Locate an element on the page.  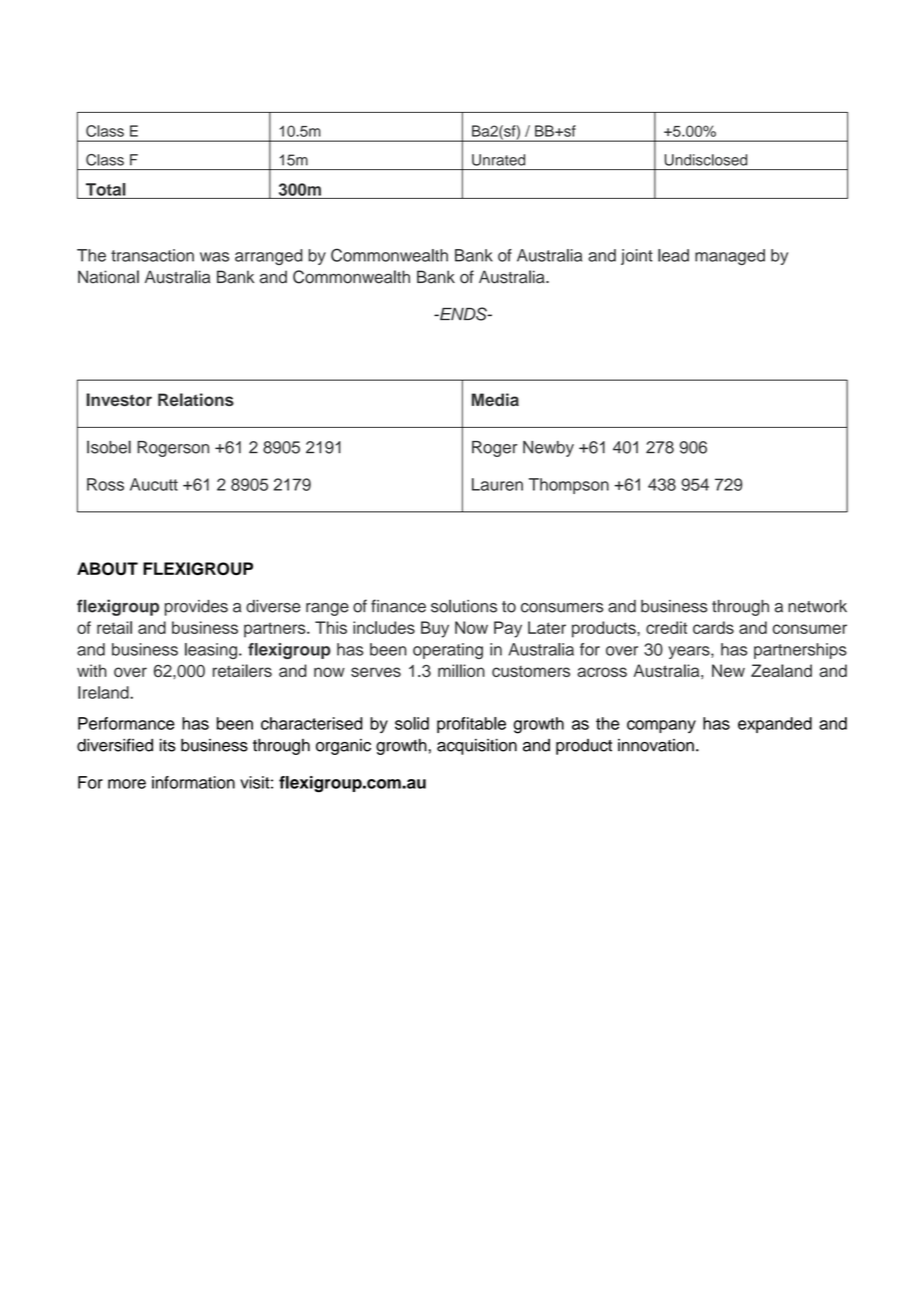
information is located at coordinates (193, 782).
